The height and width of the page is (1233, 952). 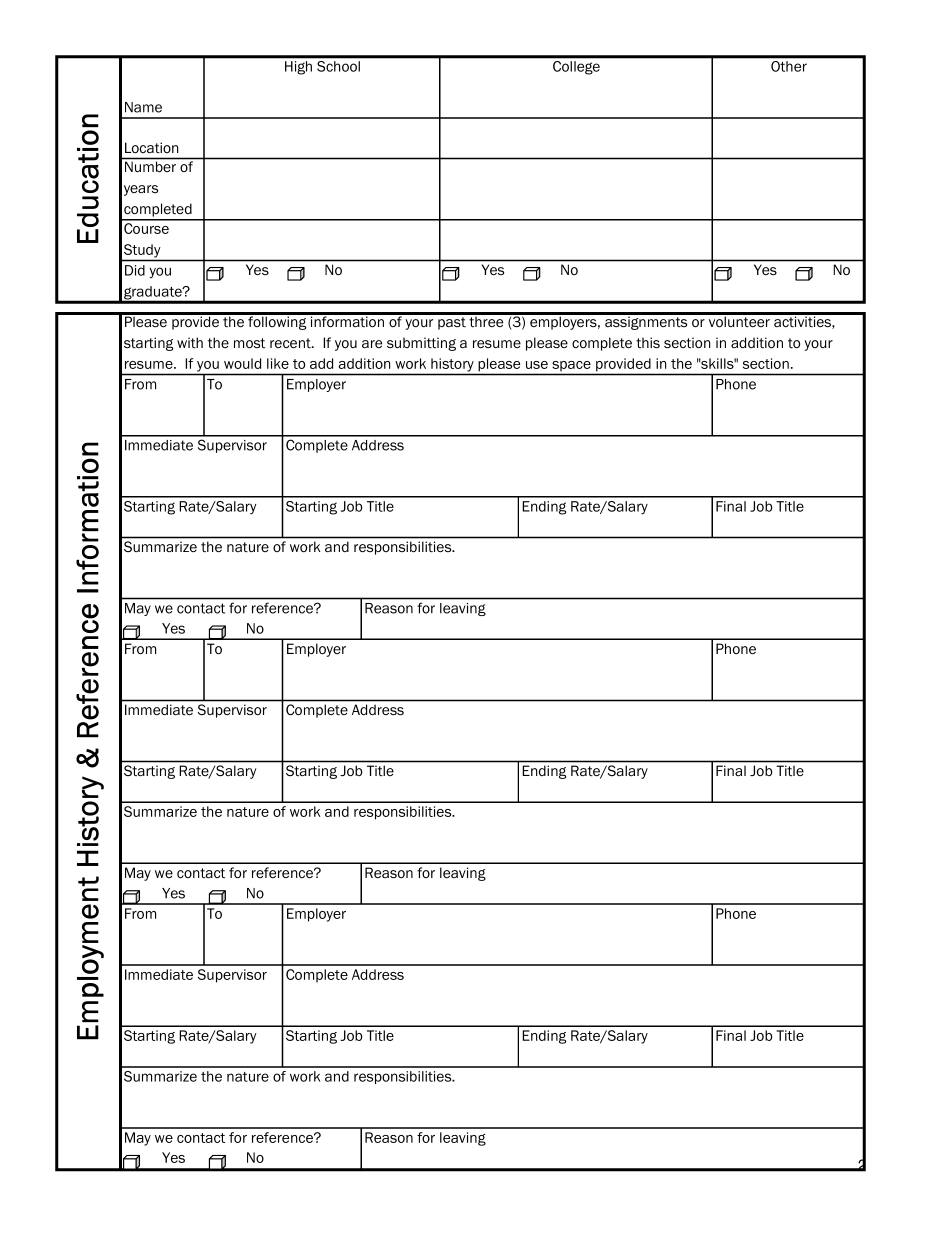 I want to click on submitting, so click(x=421, y=344).
